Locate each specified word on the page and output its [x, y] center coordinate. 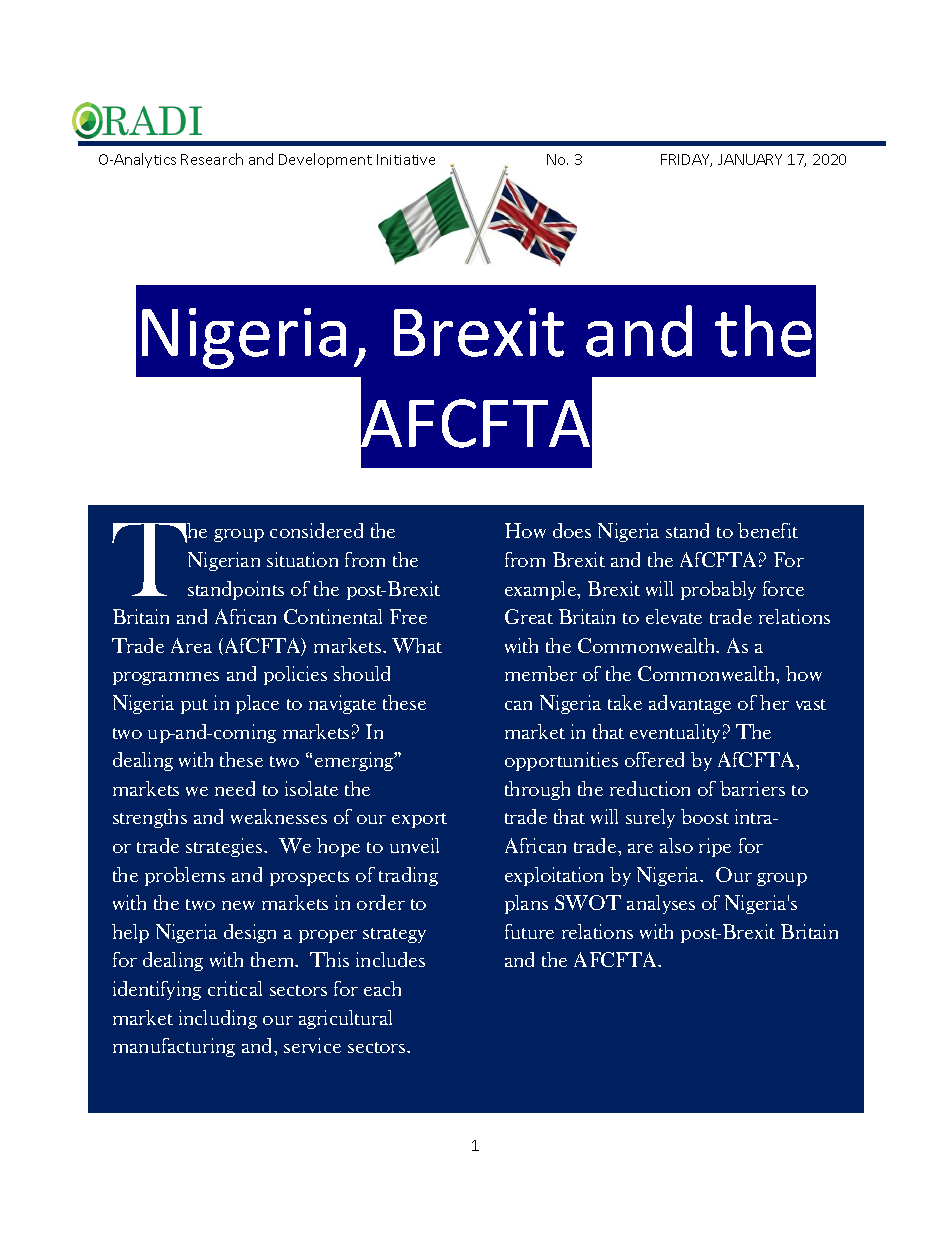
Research [212, 159]
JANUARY [750, 159]
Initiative [406, 159]
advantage [690, 704]
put [194, 706]
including [218, 1019]
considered [316, 530]
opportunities [561, 761]
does [572, 530]
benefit [768, 530]
